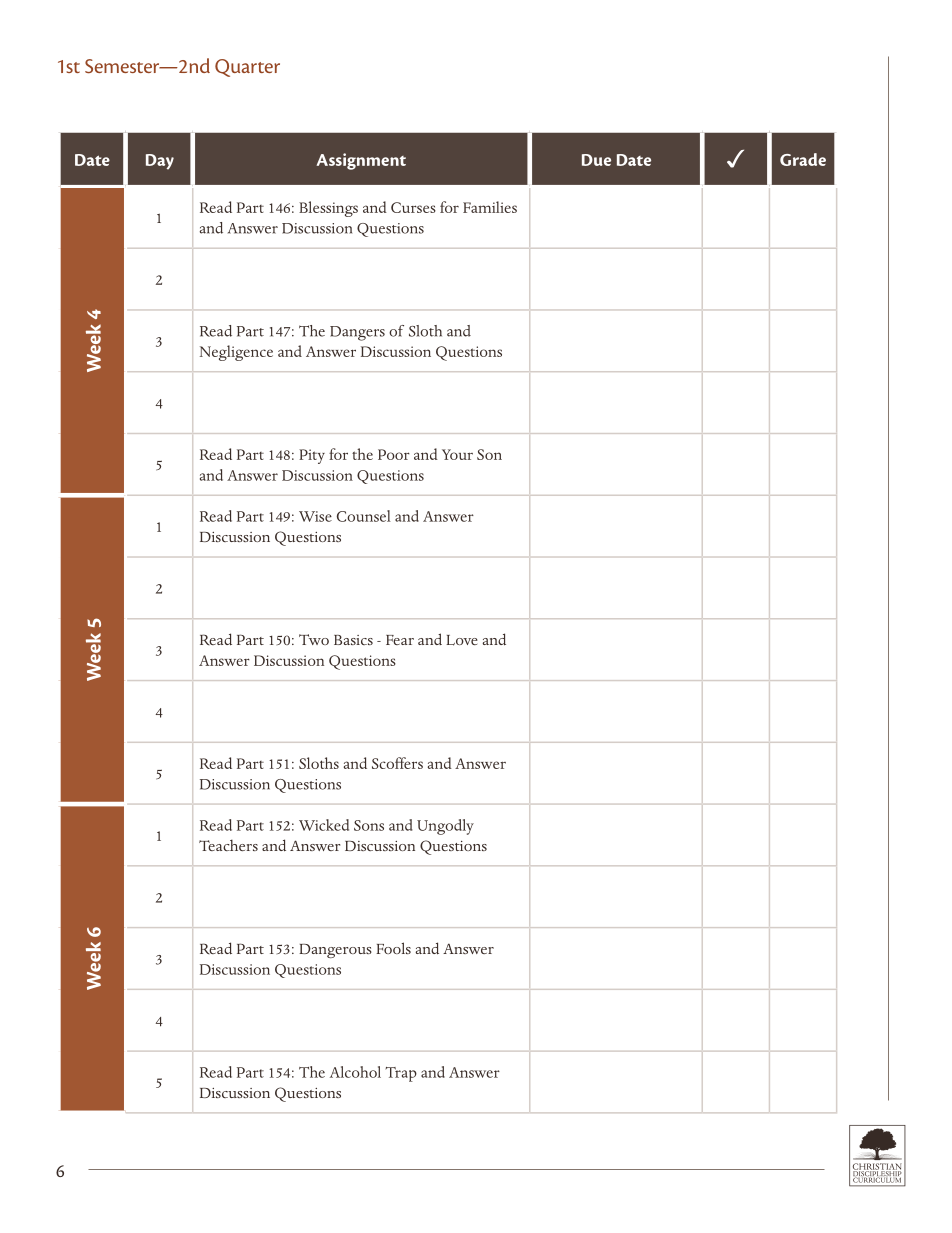 Image resolution: width=952 pixels, height=1233 pixels. I want to click on Love, so click(462, 640).
